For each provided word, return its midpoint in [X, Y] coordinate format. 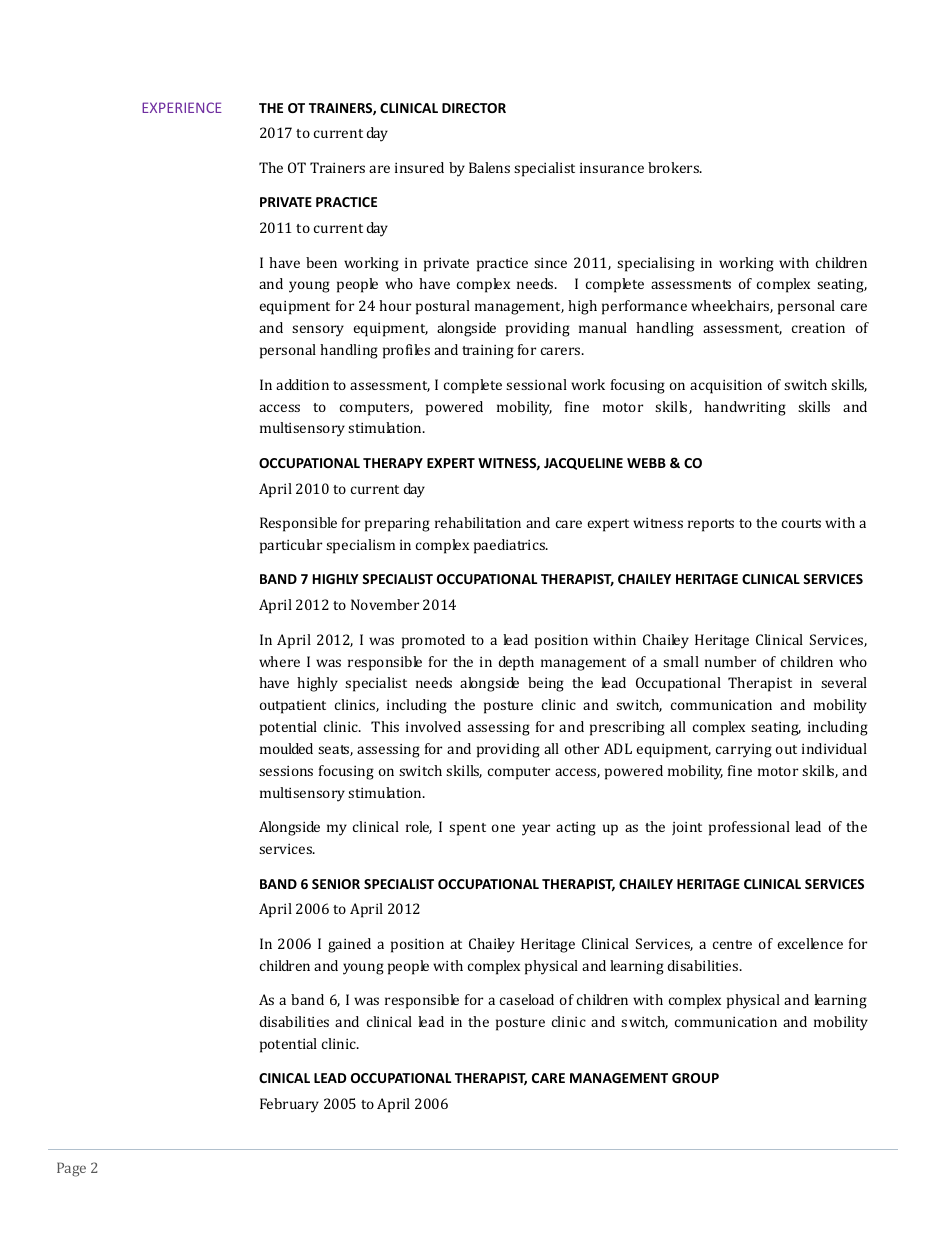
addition [302, 384]
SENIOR [336, 884]
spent [467, 829]
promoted [433, 641]
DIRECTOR [474, 108]
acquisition [726, 387]
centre [732, 944]
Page [71, 1169]
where [279, 661]
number [730, 661]
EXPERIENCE [182, 107]
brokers [674, 167]
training [488, 352]
